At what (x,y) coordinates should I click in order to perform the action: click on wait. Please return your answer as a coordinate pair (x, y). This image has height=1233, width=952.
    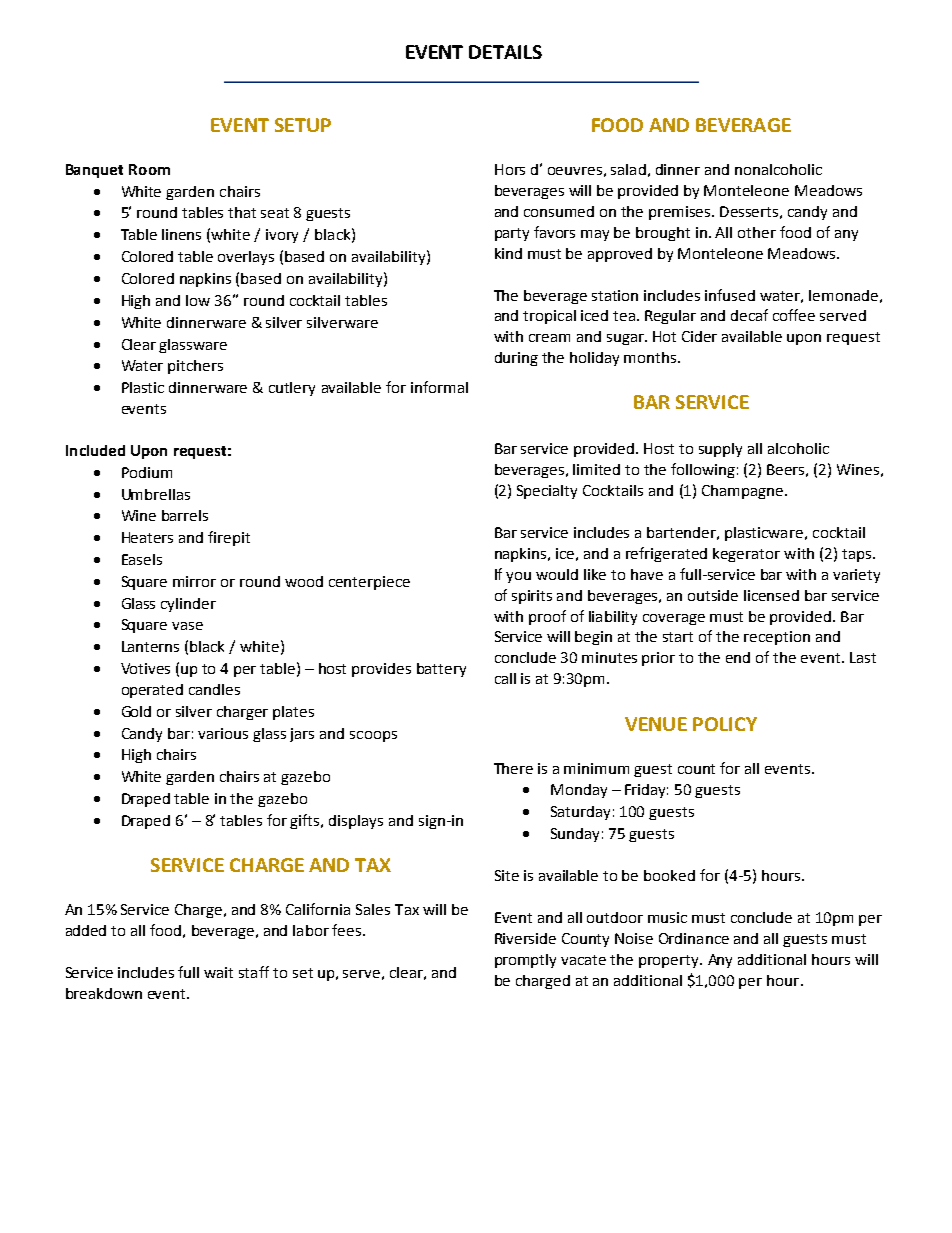
    Looking at the image, I should click on (218, 972).
